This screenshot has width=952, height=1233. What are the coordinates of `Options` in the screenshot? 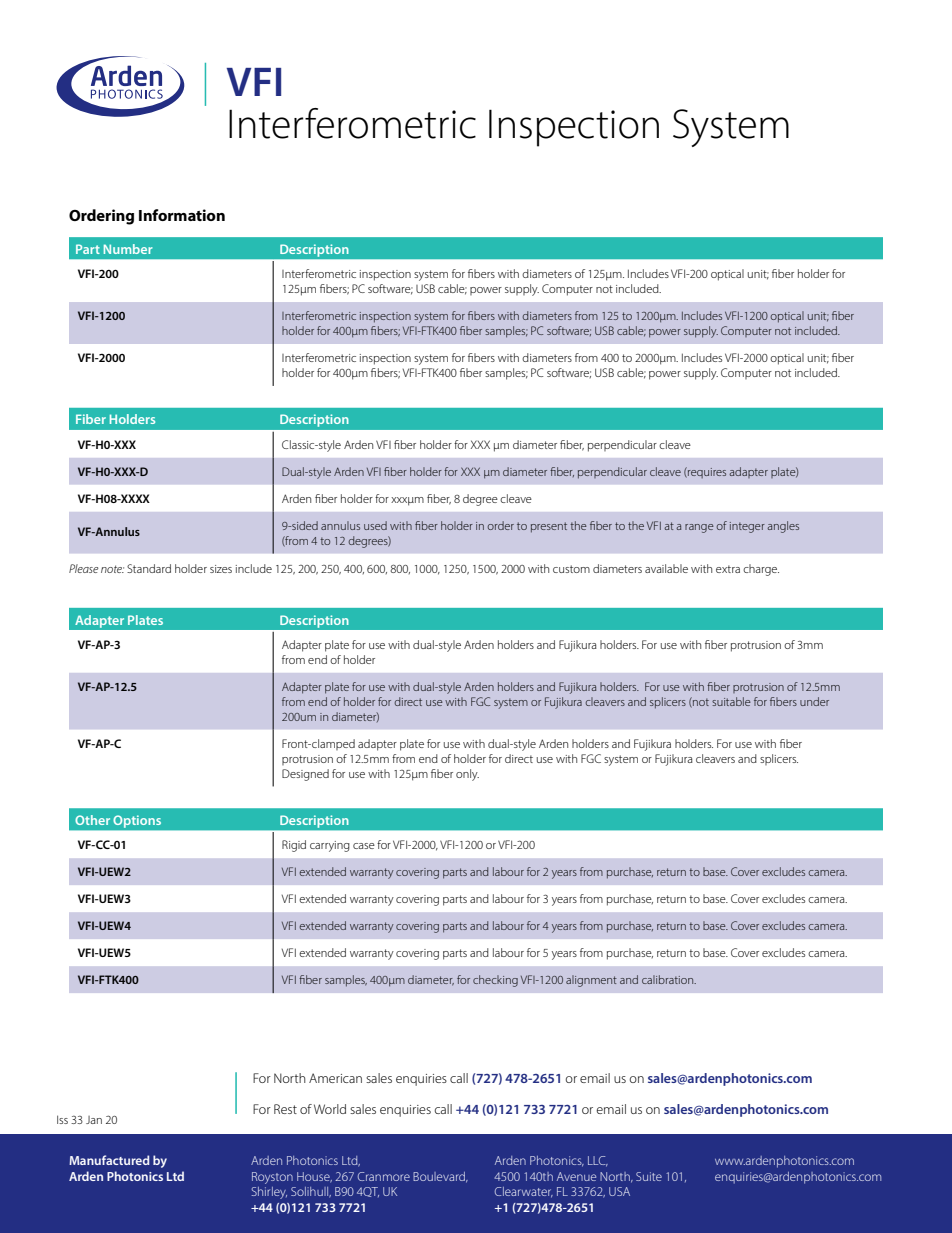 It's located at (137, 822).
